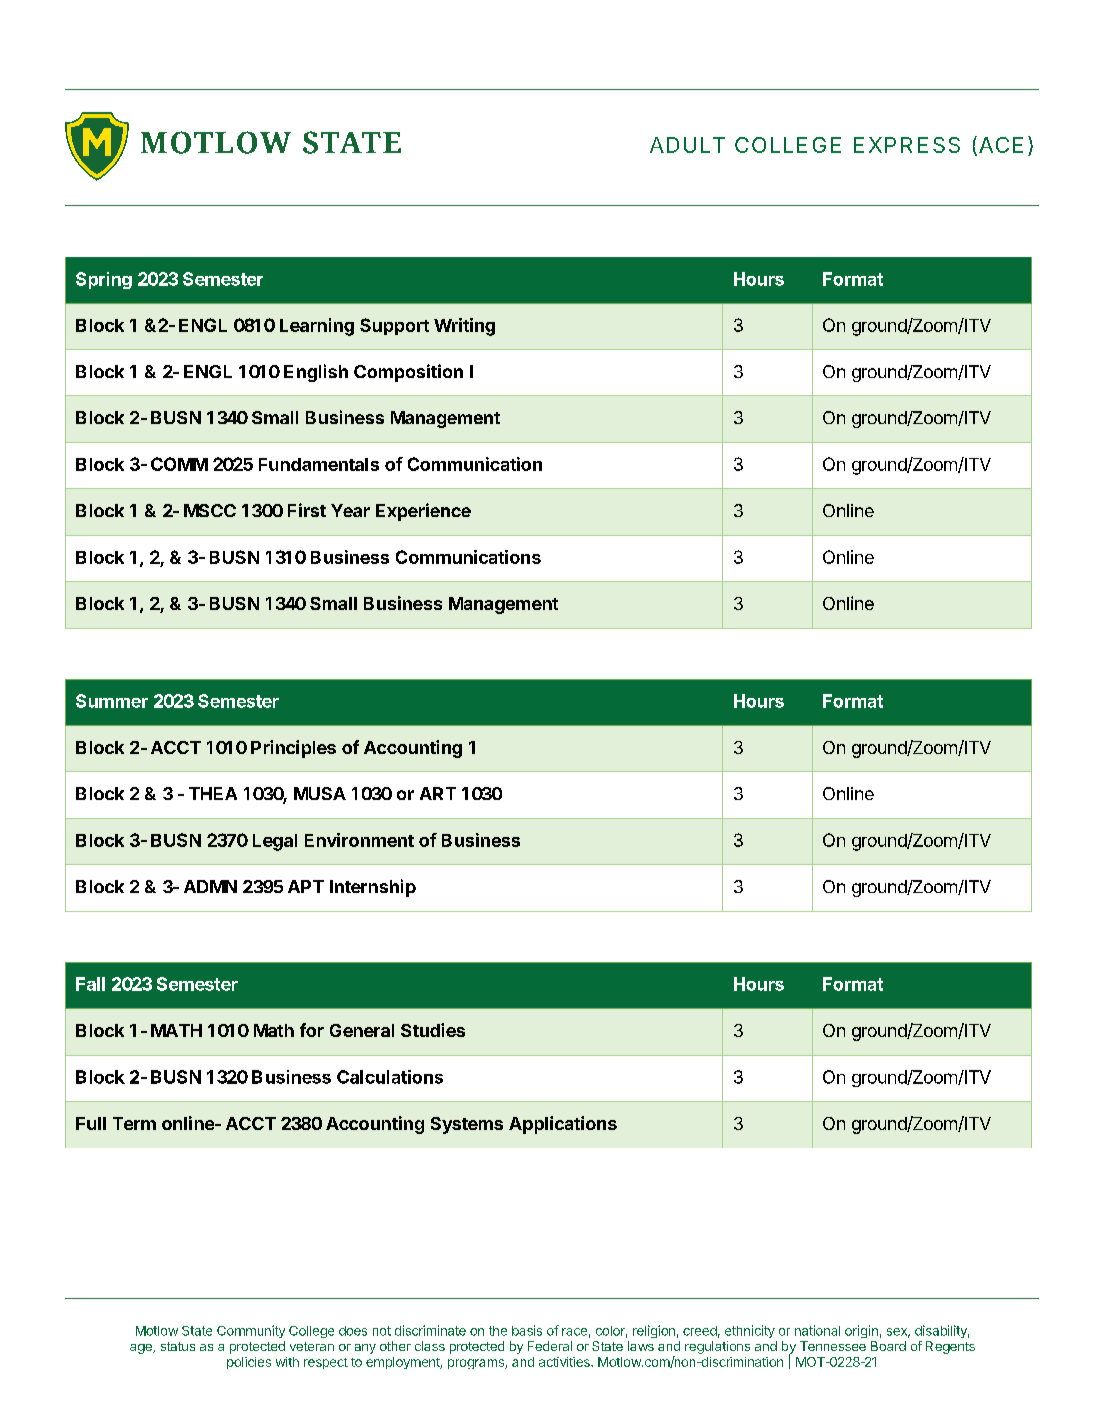 The image size is (1104, 1428). Describe the element at coordinates (213, 793) in the document. I see `THEA` at that location.
